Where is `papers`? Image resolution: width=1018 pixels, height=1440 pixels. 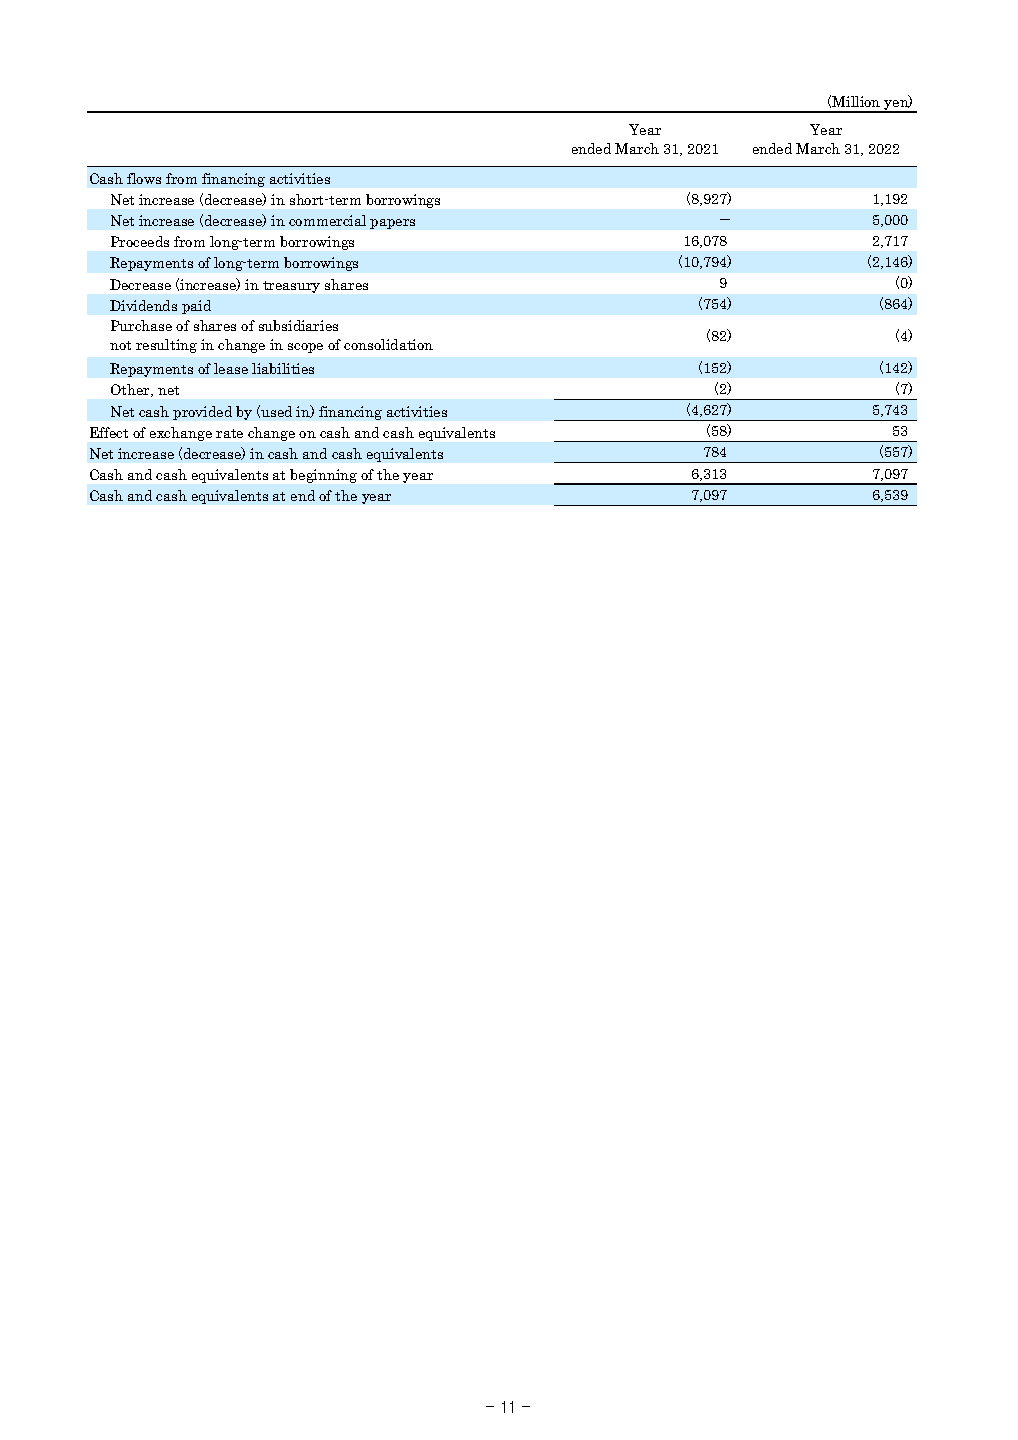 papers is located at coordinates (392, 224).
